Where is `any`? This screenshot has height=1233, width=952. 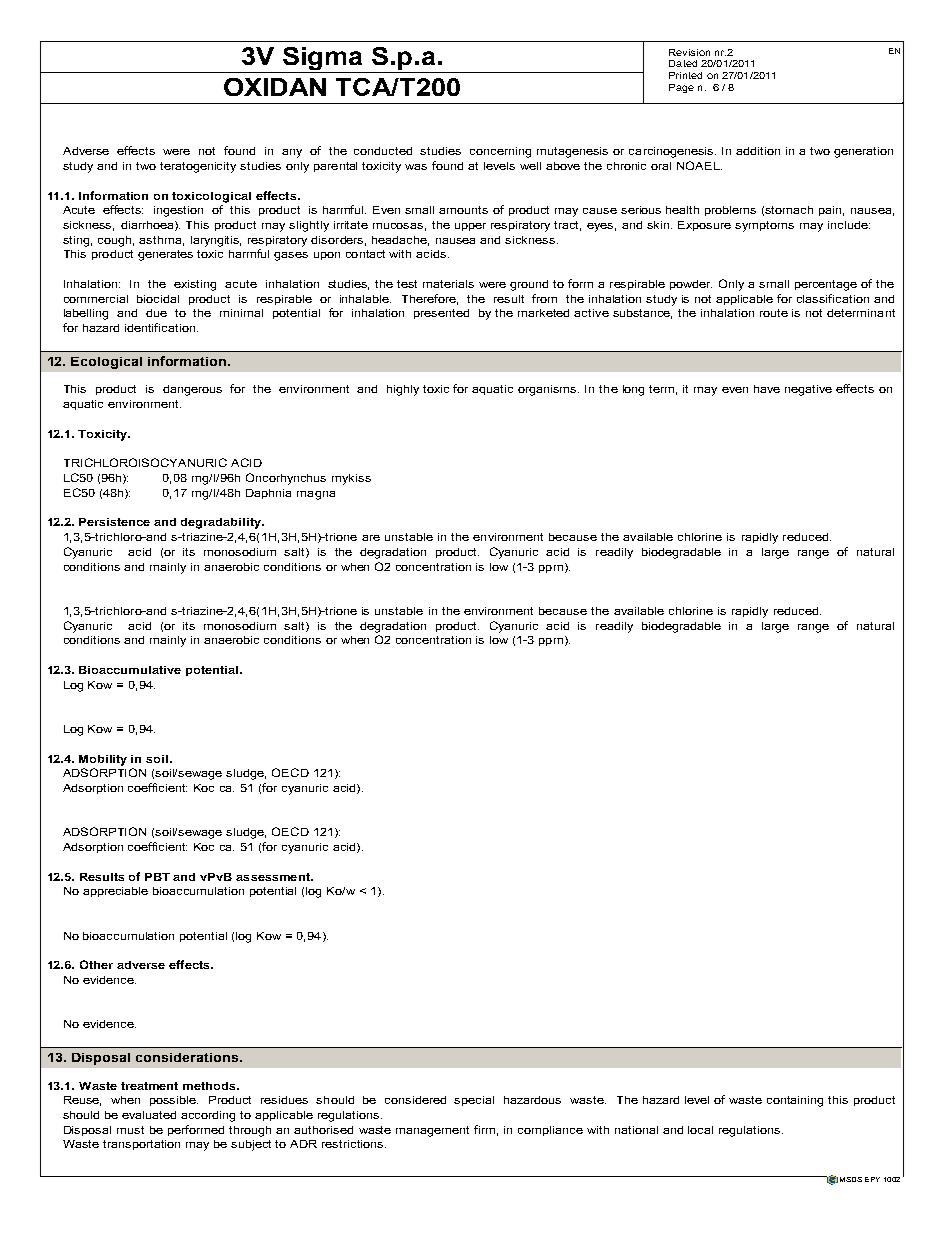 any is located at coordinates (292, 153).
